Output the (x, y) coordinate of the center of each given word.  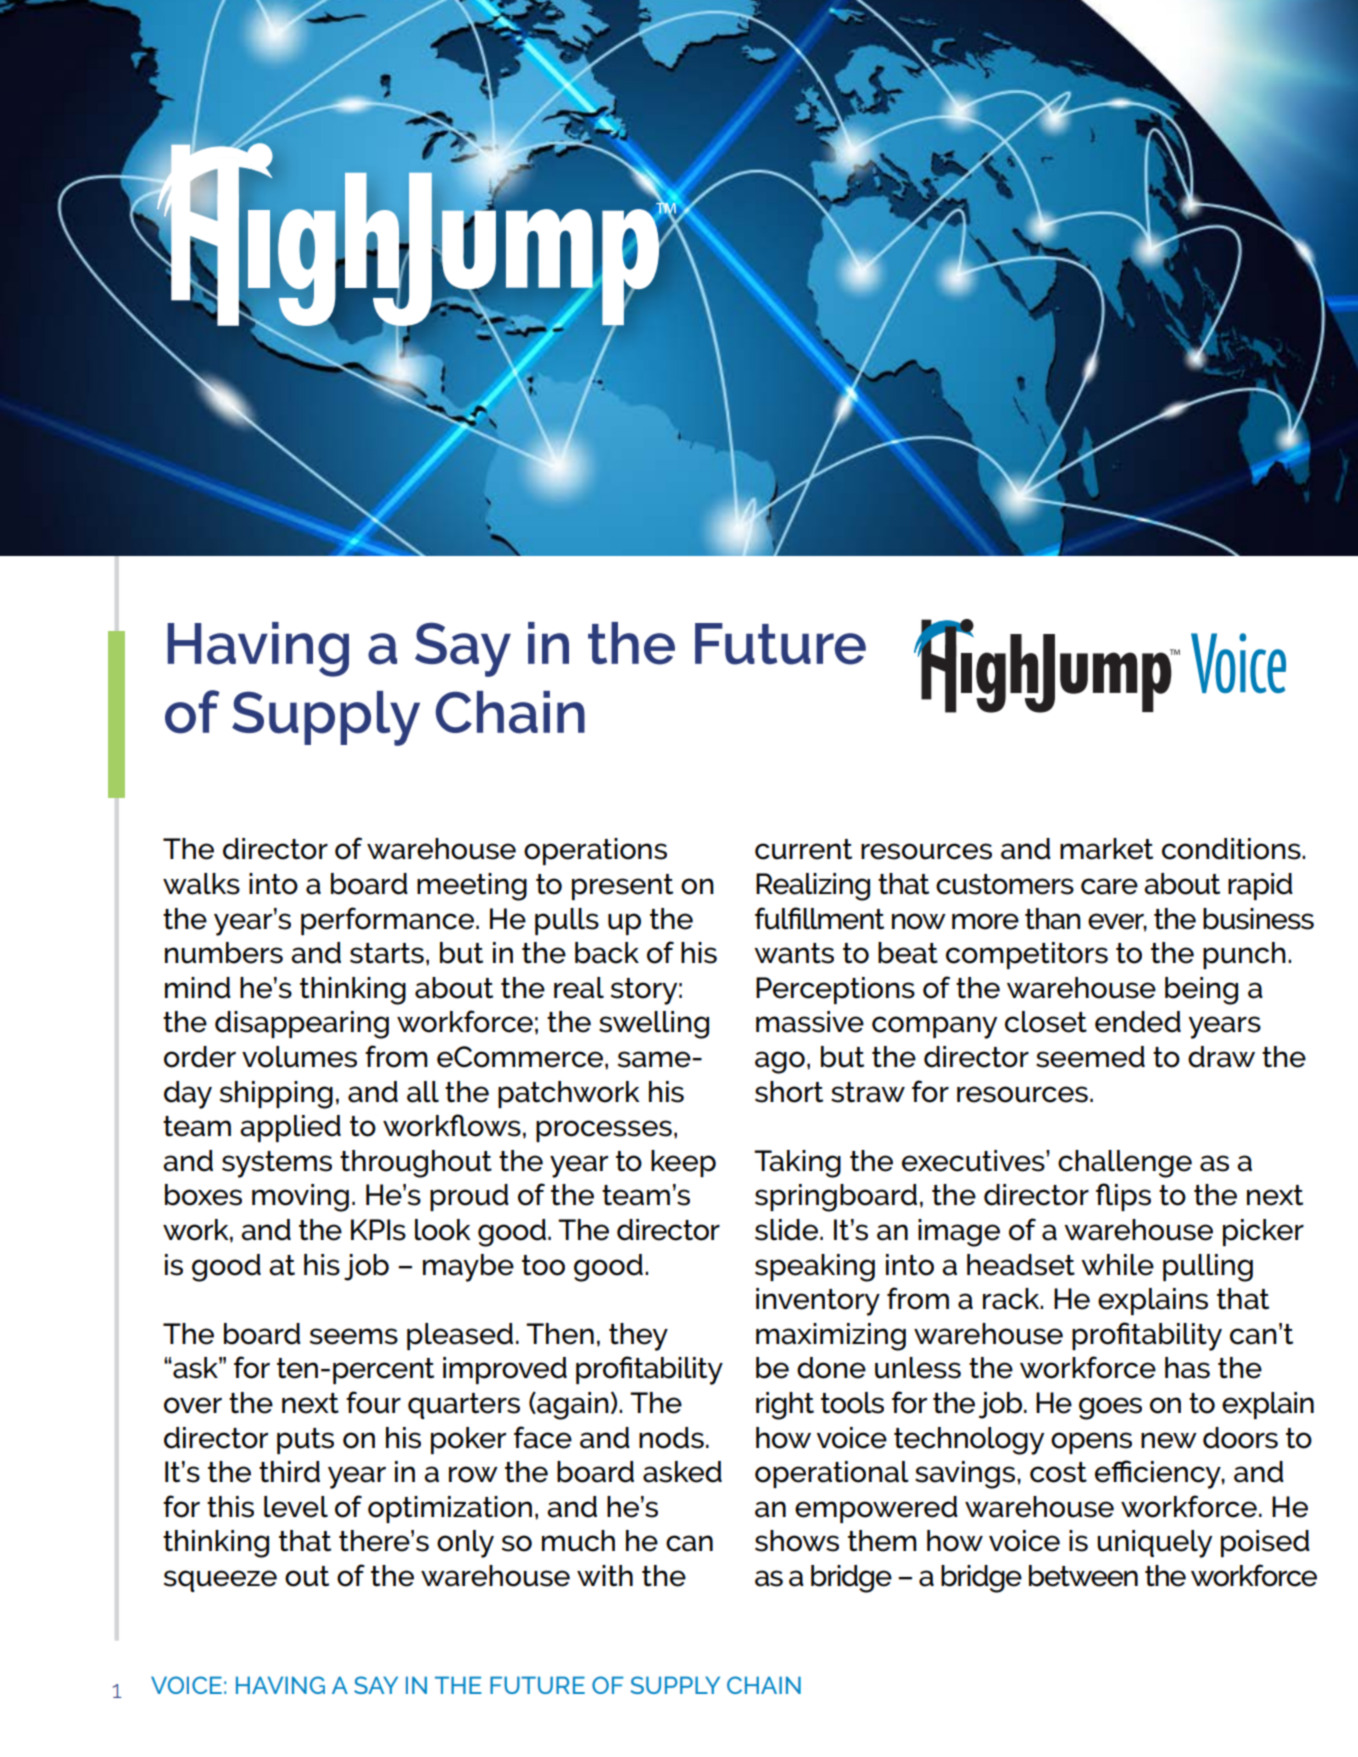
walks (201, 884)
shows (797, 1541)
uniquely (1154, 1544)
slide (788, 1230)
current (803, 849)
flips (1123, 1197)
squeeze (220, 1581)
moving (300, 1198)
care (1109, 886)
